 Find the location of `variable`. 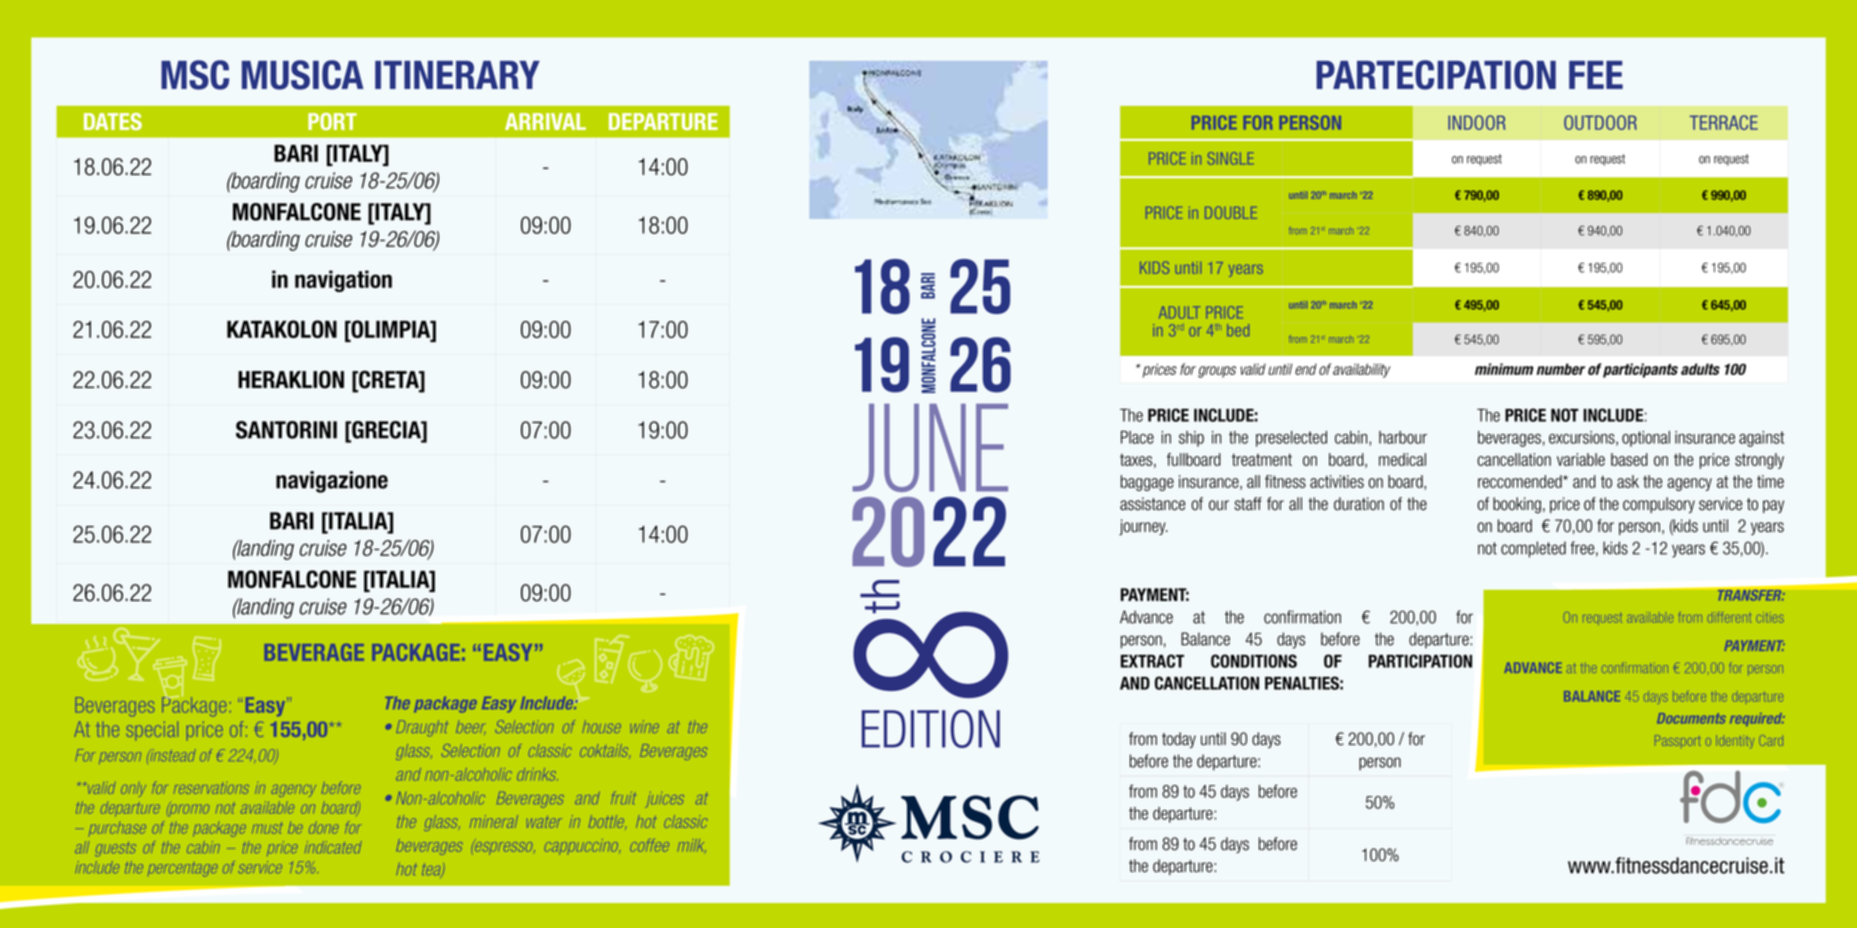

variable is located at coordinates (1581, 459).
